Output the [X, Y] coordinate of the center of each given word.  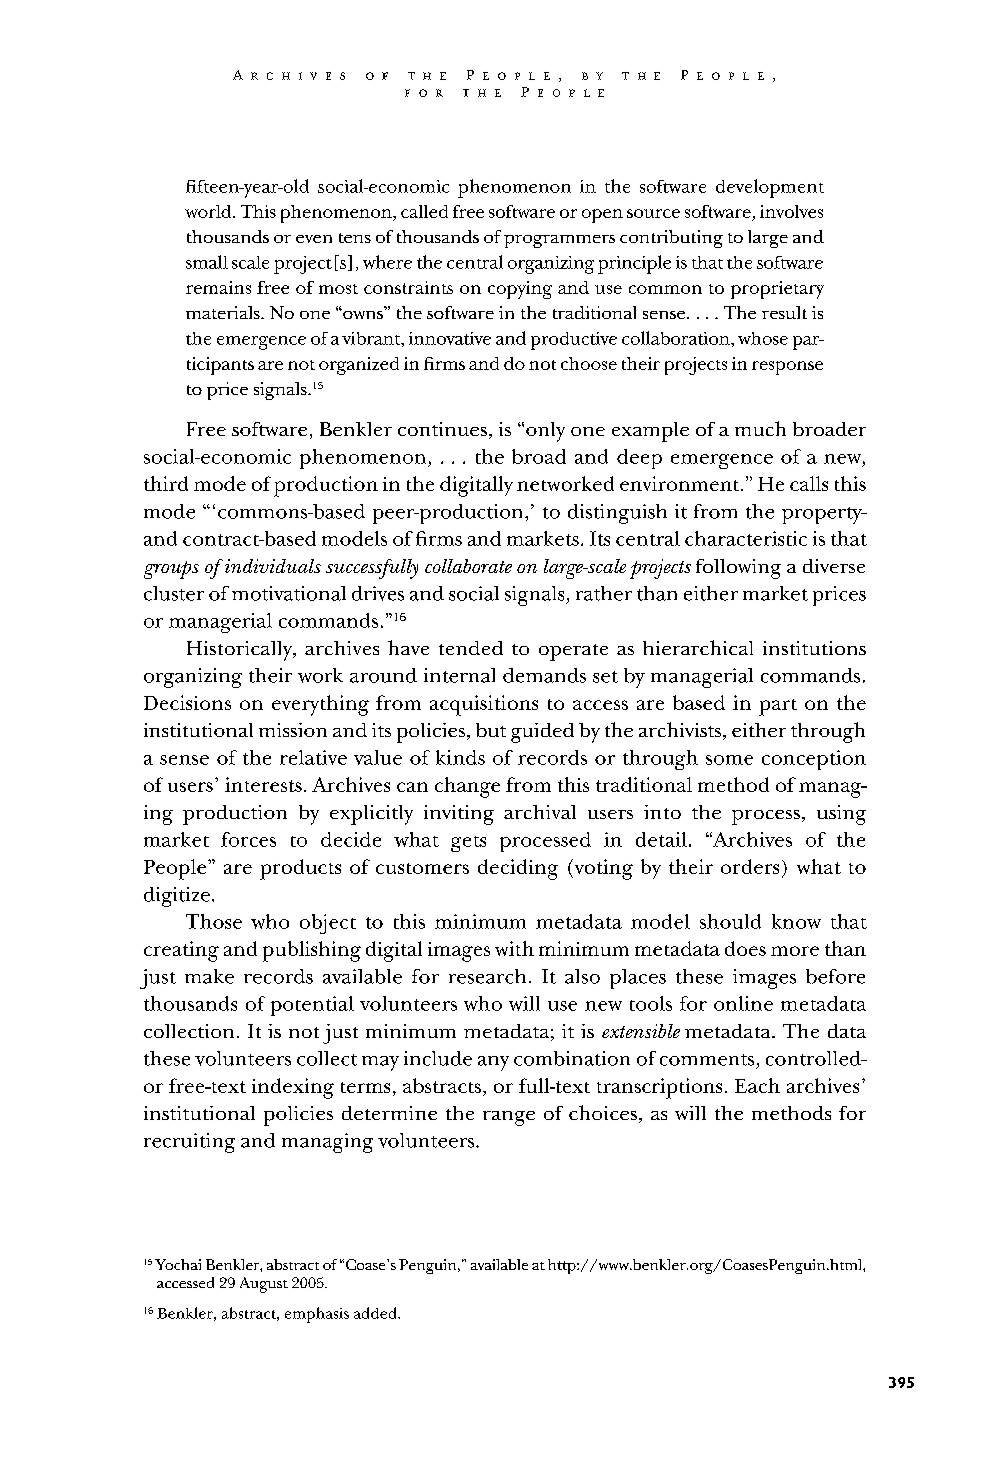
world [209, 211]
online [743, 1003]
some [729, 760]
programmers [559, 241]
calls [809, 483]
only [545, 432]
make [209, 976]
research [487, 976]
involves [791, 211]
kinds [460, 757]
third [166, 483]
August [264, 1285]
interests [263, 784]
